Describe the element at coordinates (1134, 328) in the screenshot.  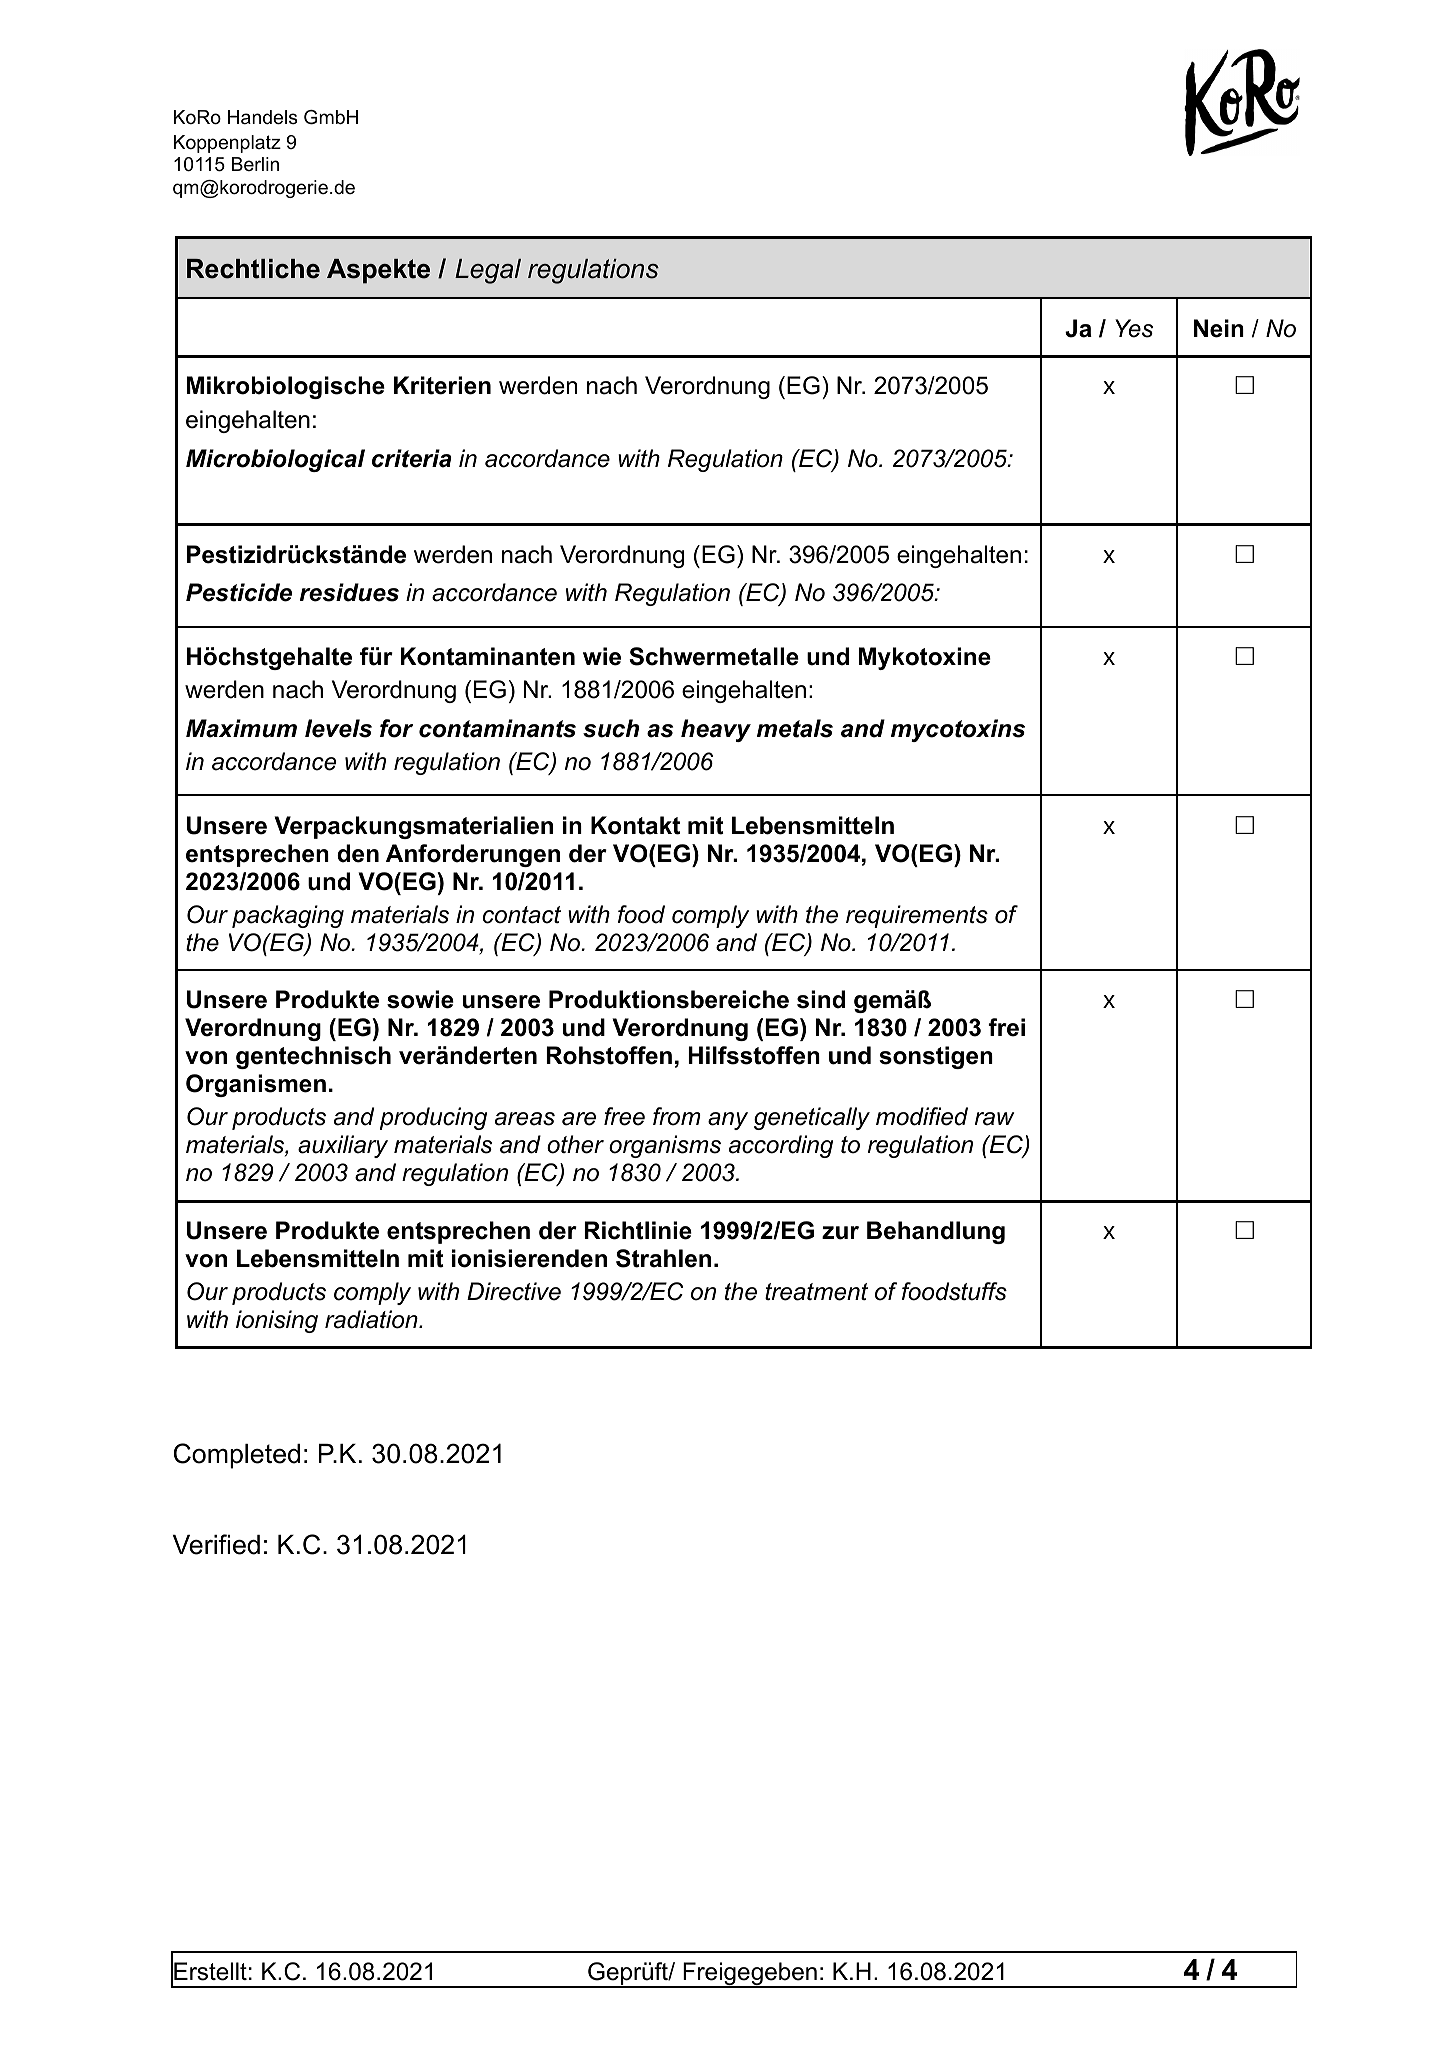
I see `Yes` at that location.
